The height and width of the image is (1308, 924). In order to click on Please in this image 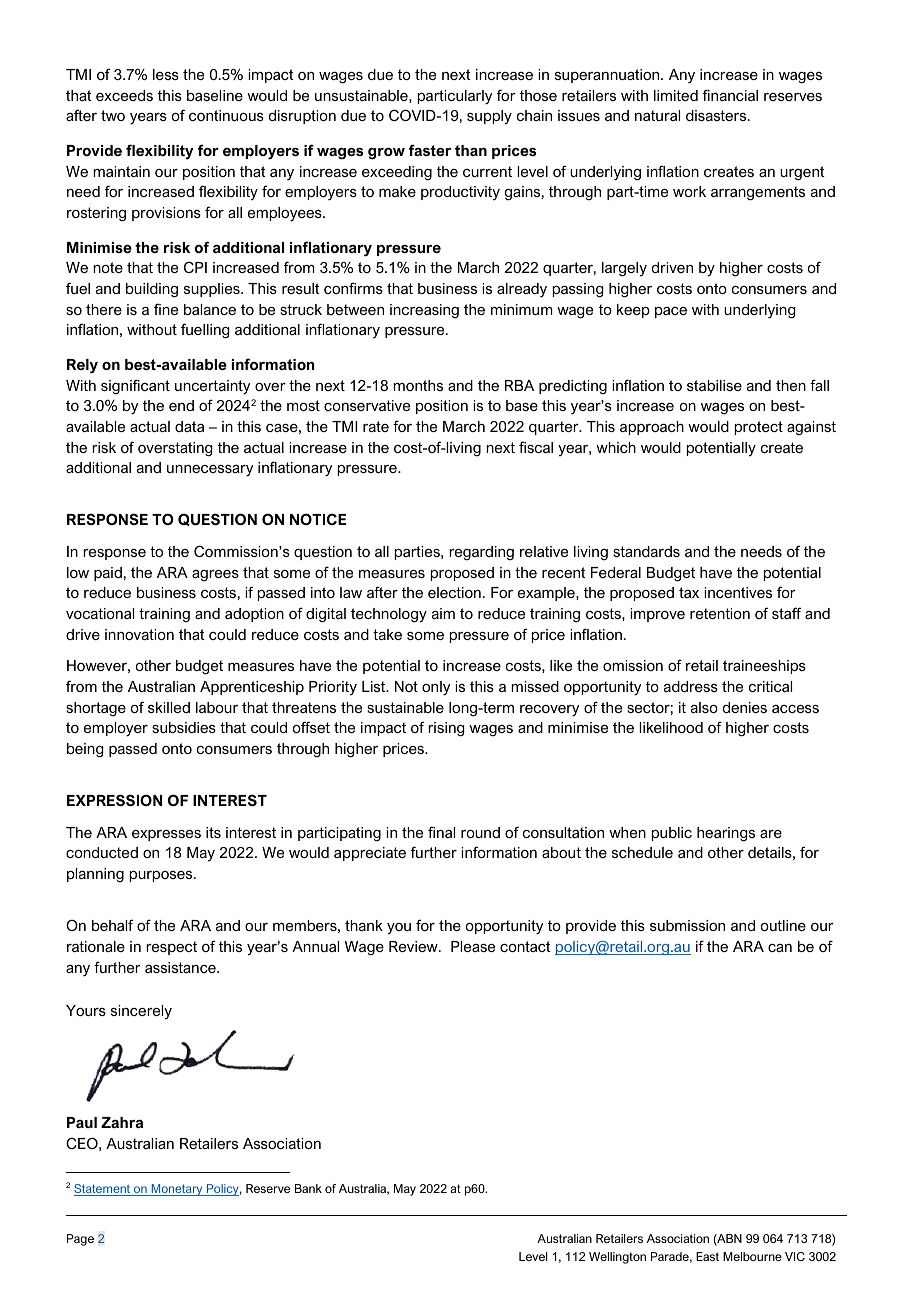, I will do `click(473, 946)`.
